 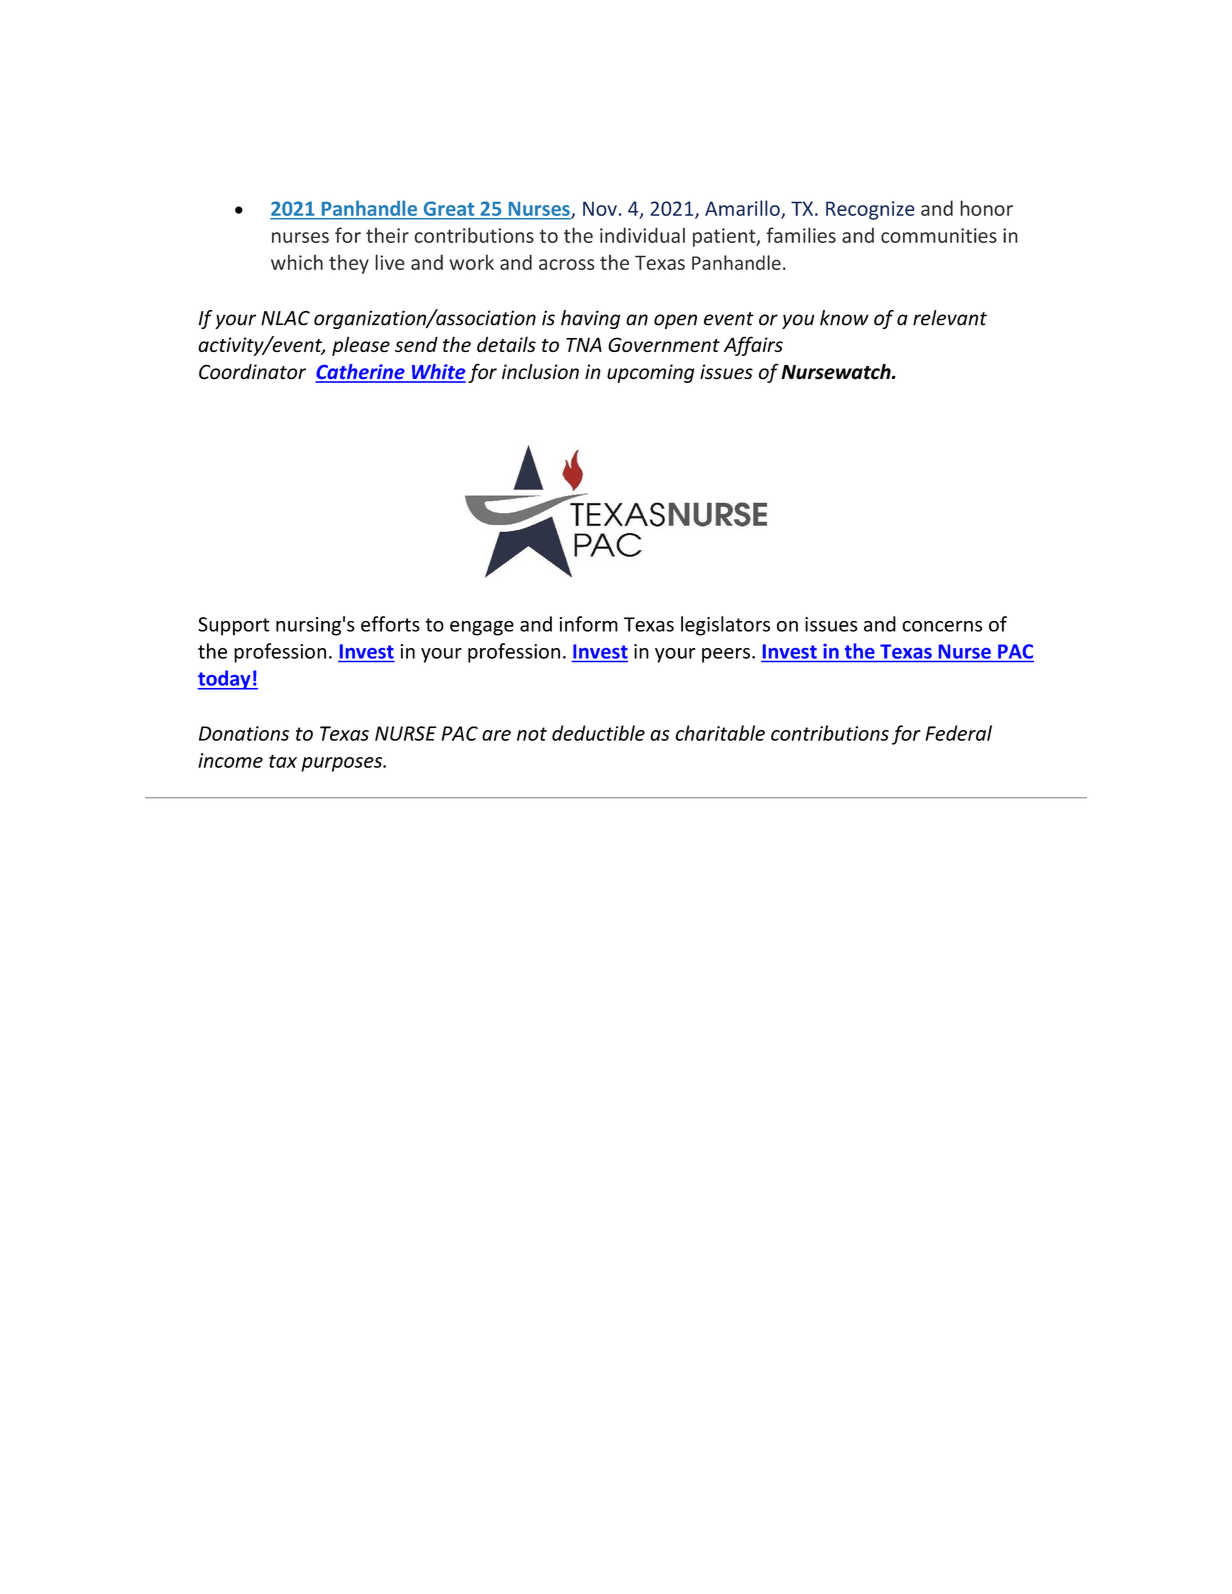 What do you see at coordinates (942, 626) in the screenshot?
I see `concerns` at bounding box center [942, 626].
